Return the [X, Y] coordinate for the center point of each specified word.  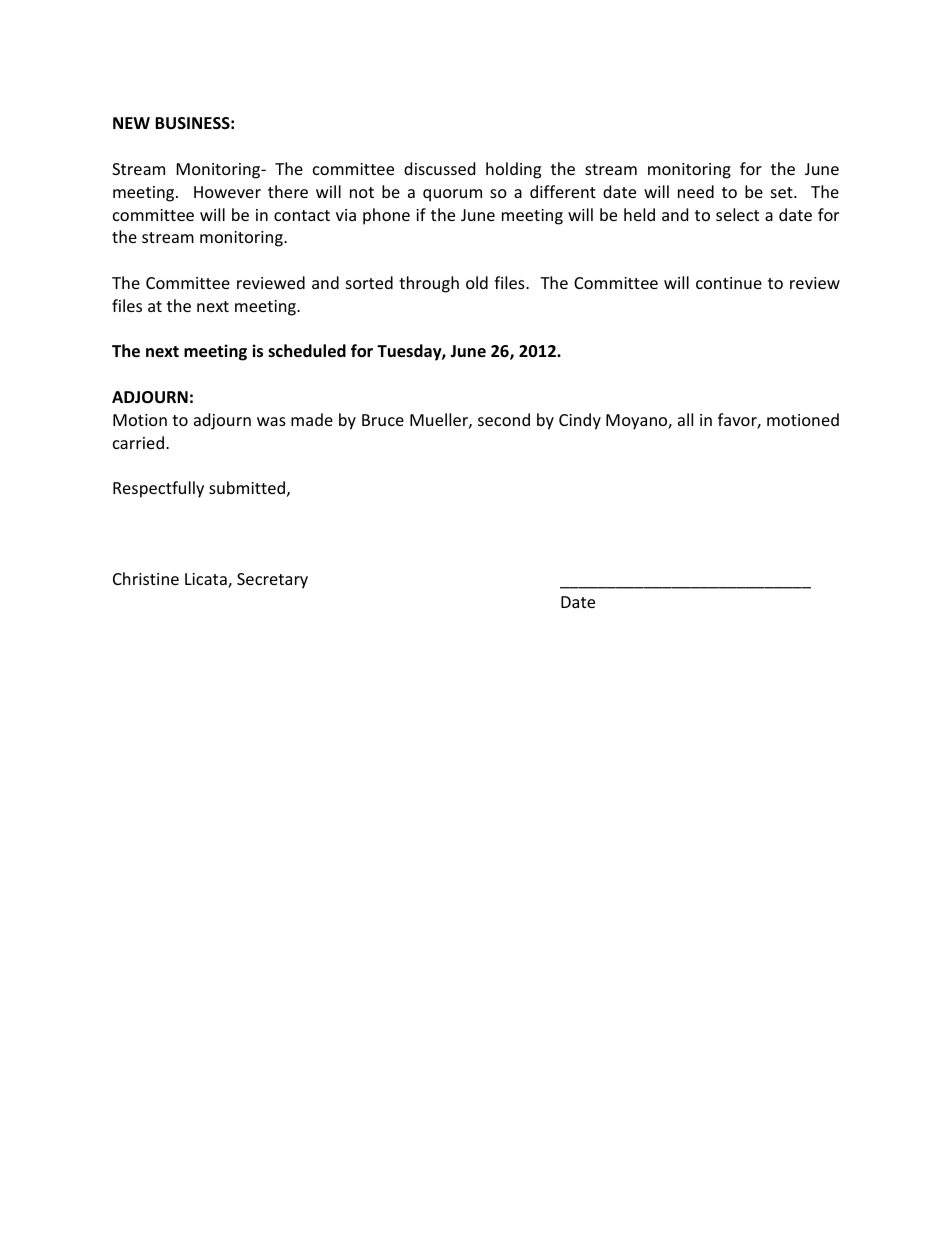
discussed [439, 168]
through [429, 284]
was [271, 421]
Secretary [272, 581]
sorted [369, 282]
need [696, 191]
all [685, 419]
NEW [131, 123]
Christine [146, 578]
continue [729, 283]
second [504, 419]
